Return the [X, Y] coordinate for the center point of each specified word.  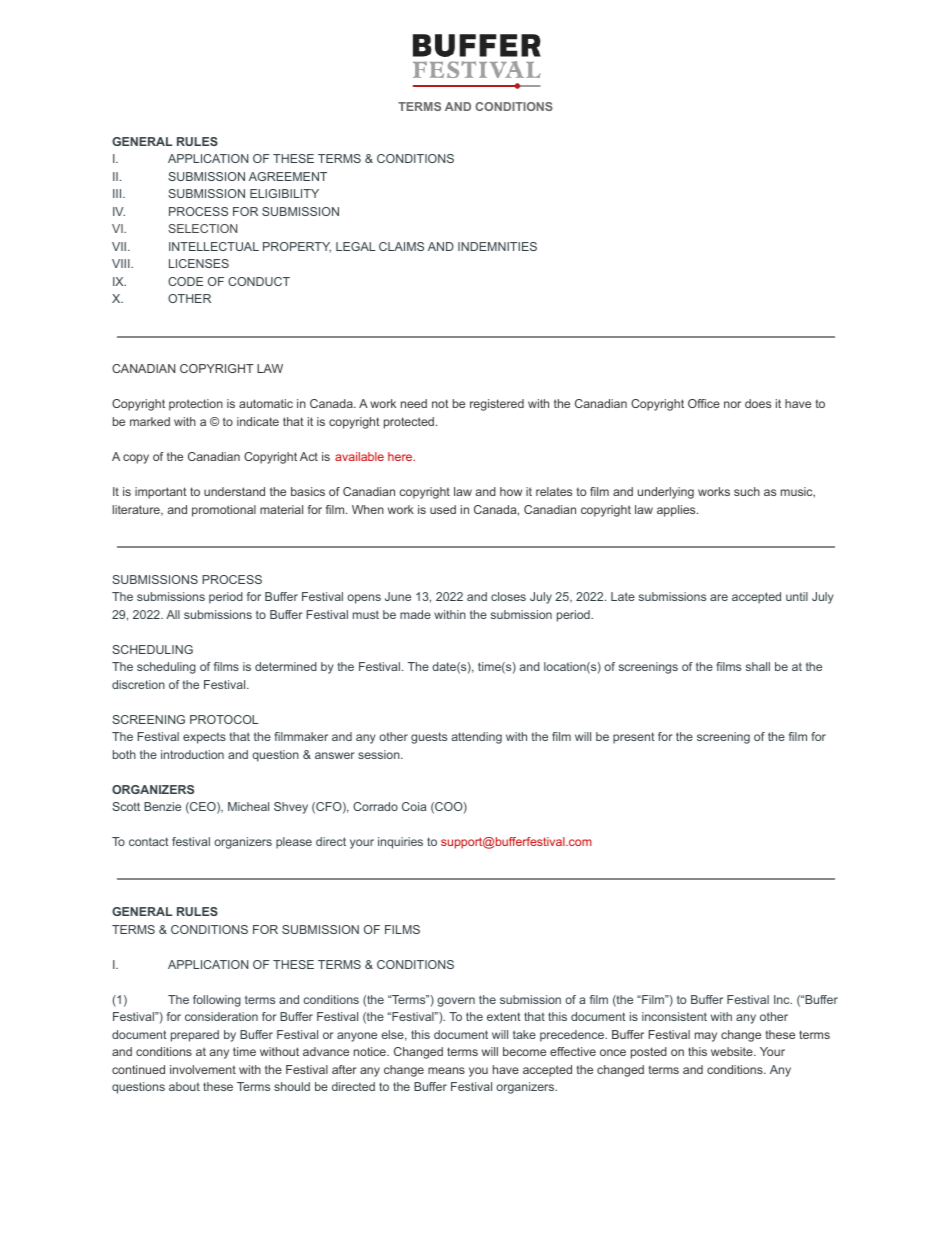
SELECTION [202, 228]
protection [196, 405]
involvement [203, 1069]
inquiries [400, 843]
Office [704, 403]
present [634, 738]
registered [497, 405]
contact [149, 841]
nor [732, 404]
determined [286, 666]
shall [758, 666]
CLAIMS [401, 246]
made [415, 614]
